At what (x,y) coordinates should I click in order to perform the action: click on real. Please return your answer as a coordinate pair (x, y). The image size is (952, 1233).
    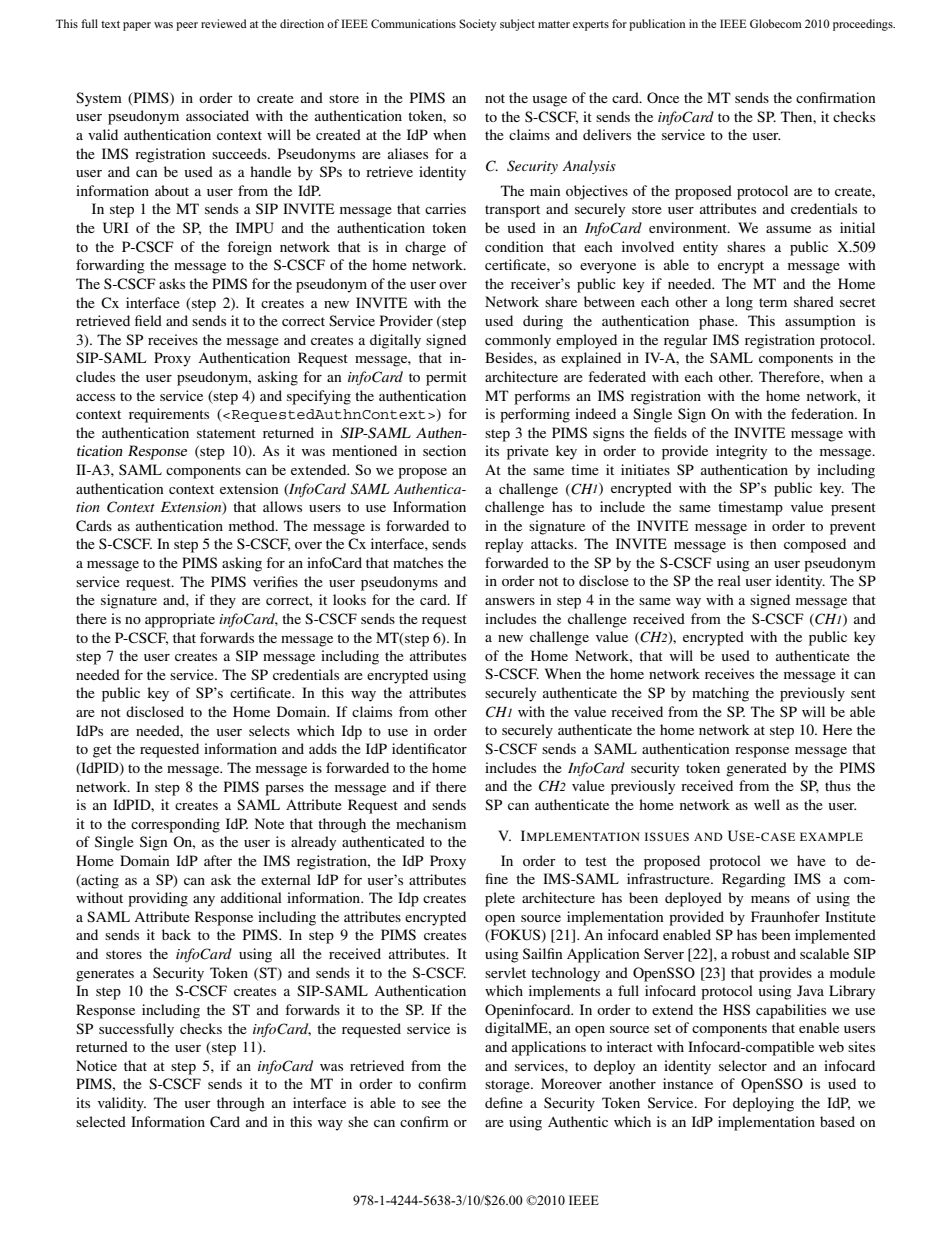
    Looking at the image, I should click on (729, 580).
